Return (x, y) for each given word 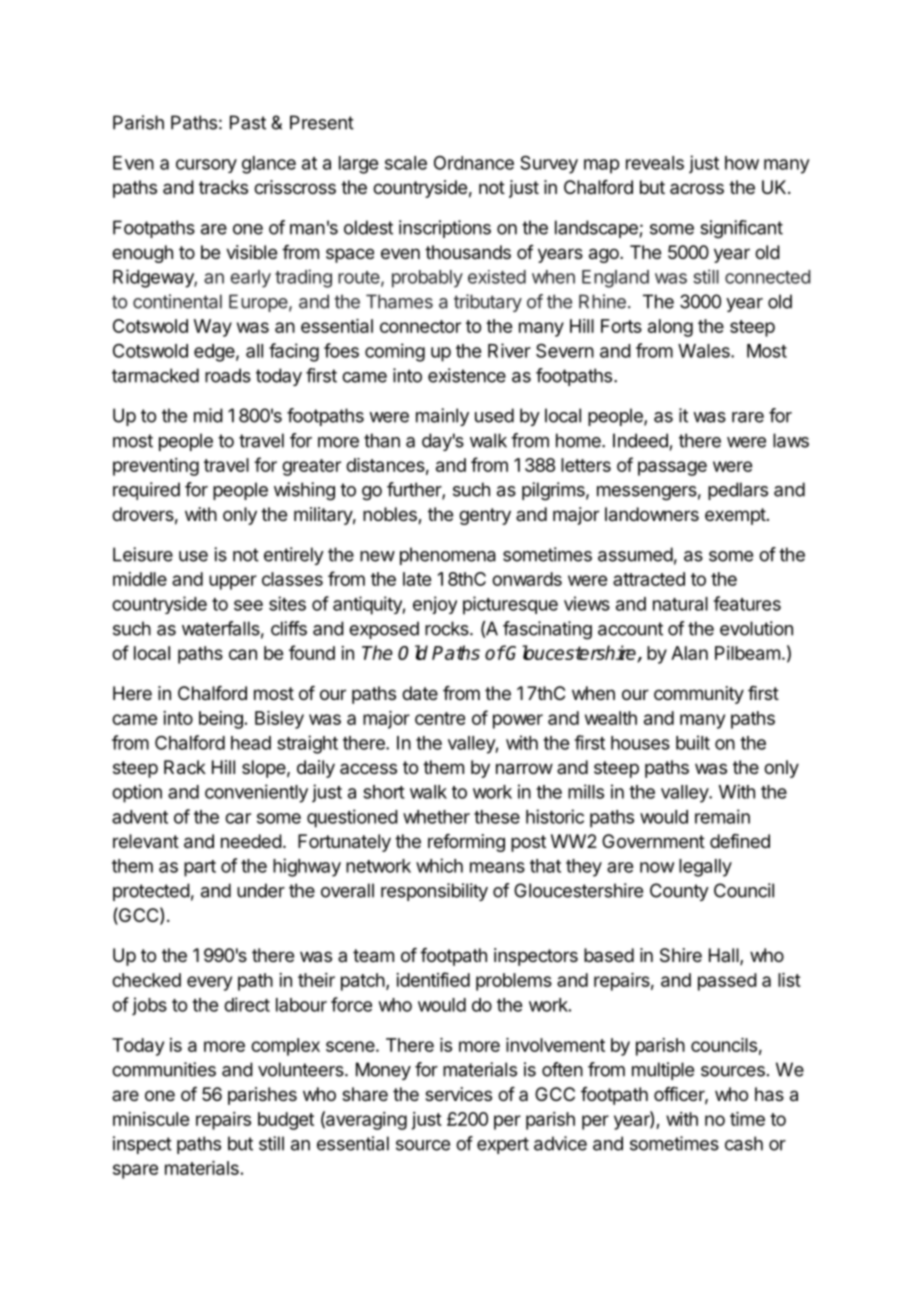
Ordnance (474, 163)
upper (233, 582)
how (742, 163)
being (221, 720)
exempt (735, 516)
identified (433, 979)
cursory (206, 166)
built (693, 742)
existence (467, 375)
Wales (705, 351)
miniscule (151, 1119)
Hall (725, 956)
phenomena (448, 556)
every (209, 983)
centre (440, 718)
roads (228, 375)
